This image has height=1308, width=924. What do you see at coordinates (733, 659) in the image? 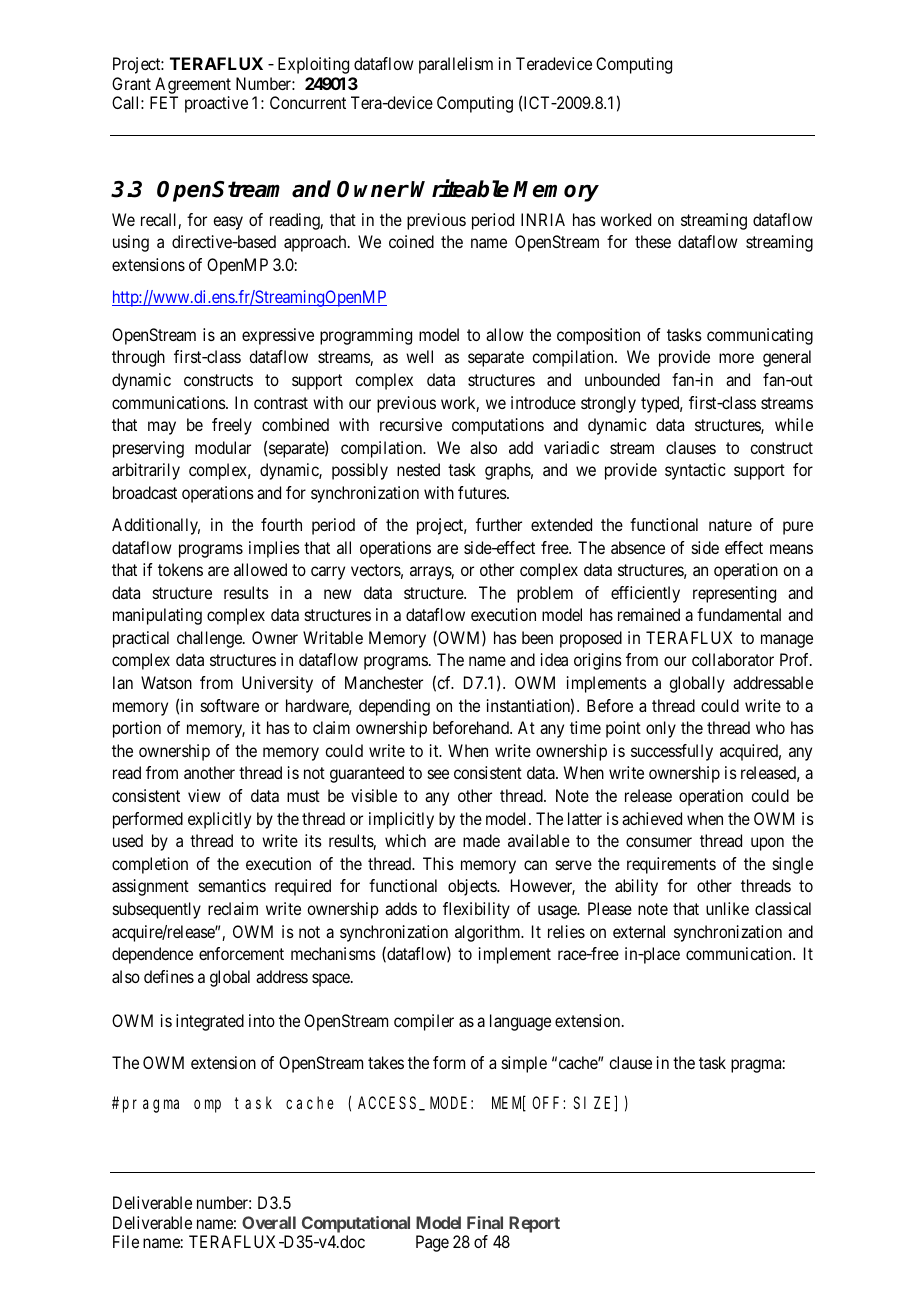
I see `collaborator` at bounding box center [733, 659].
